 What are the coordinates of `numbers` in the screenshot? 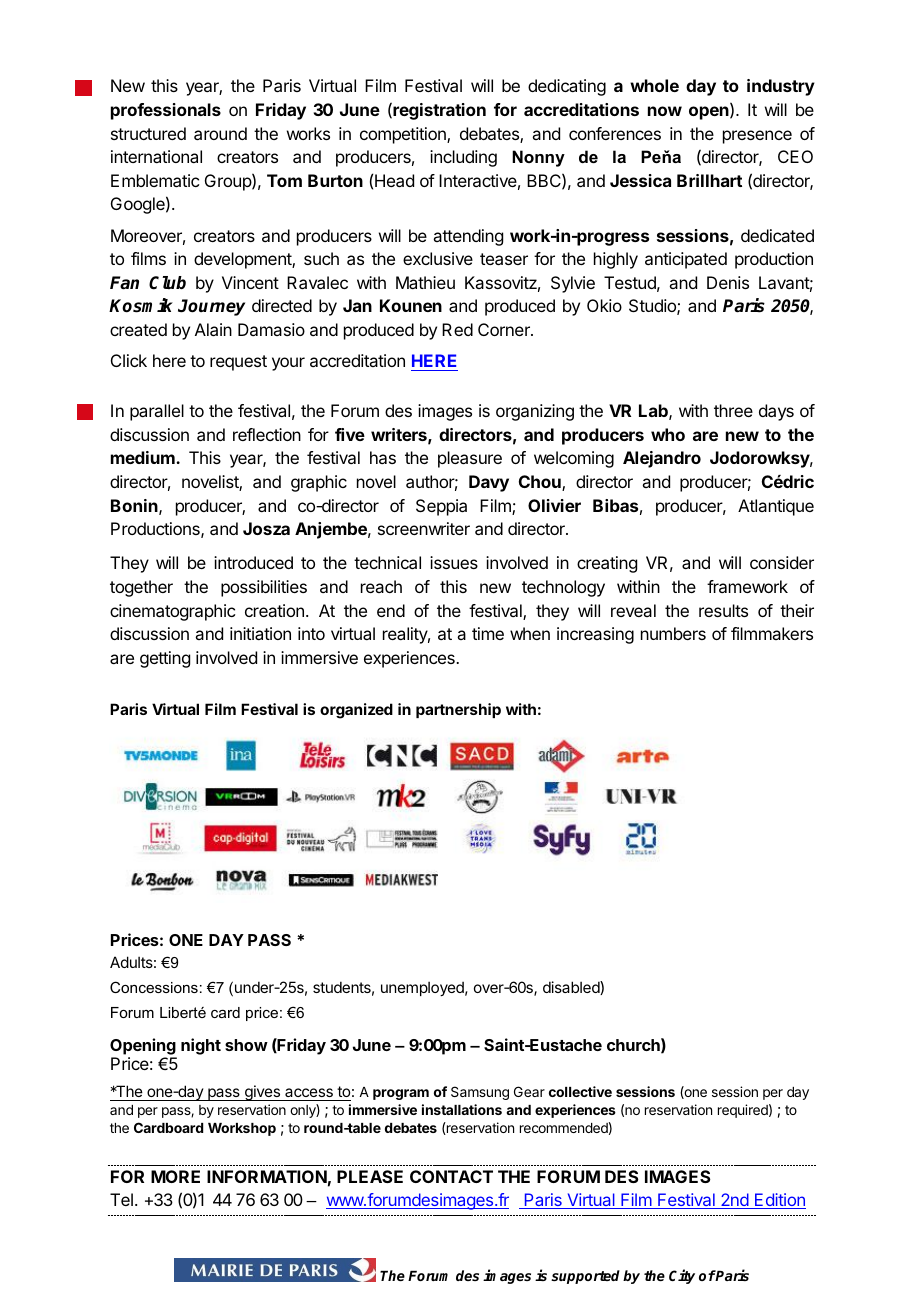 It's located at (673, 633).
